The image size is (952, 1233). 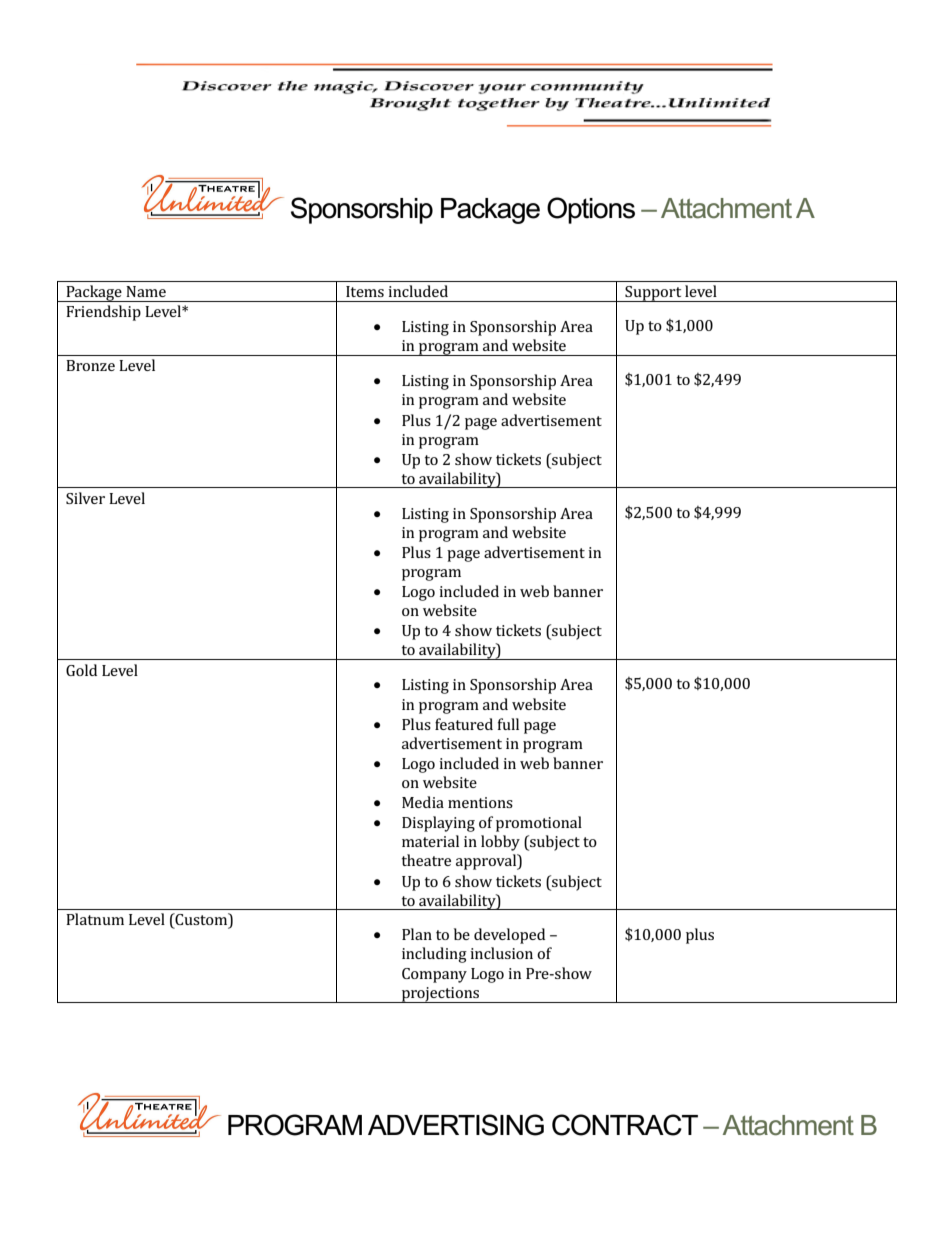 What do you see at coordinates (625, 1125) in the page?
I see `CONTRACT` at bounding box center [625, 1125].
